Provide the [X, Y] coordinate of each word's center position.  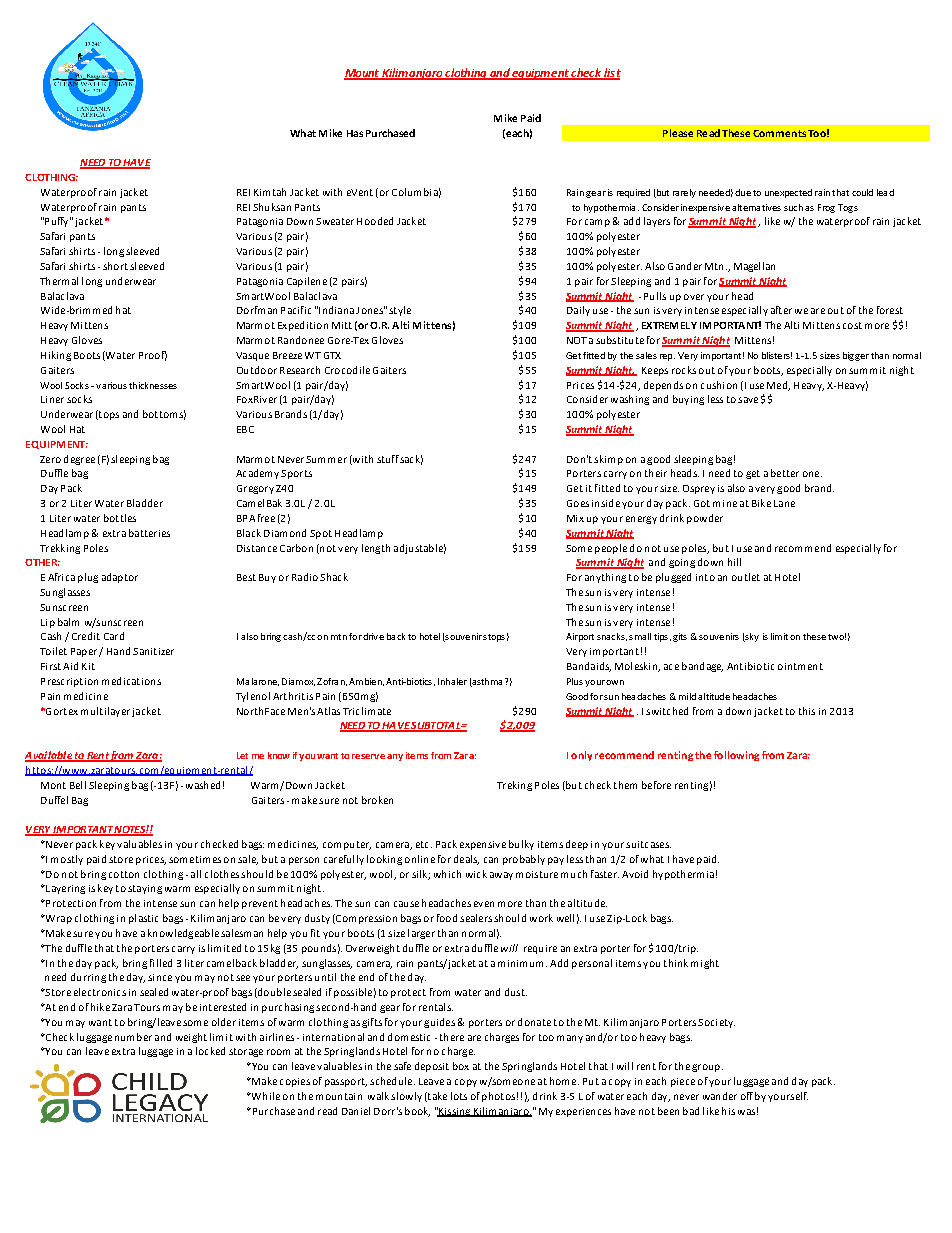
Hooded [375, 221]
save [748, 400]
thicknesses [153, 385]
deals [466, 860]
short [115, 266]
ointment [800, 666]
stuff [388, 459]
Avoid [635, 874]
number [133, 1037]
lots [459, 1096]
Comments [779, 133]
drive [373, 636]
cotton [124, 874]
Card [114, 636]
